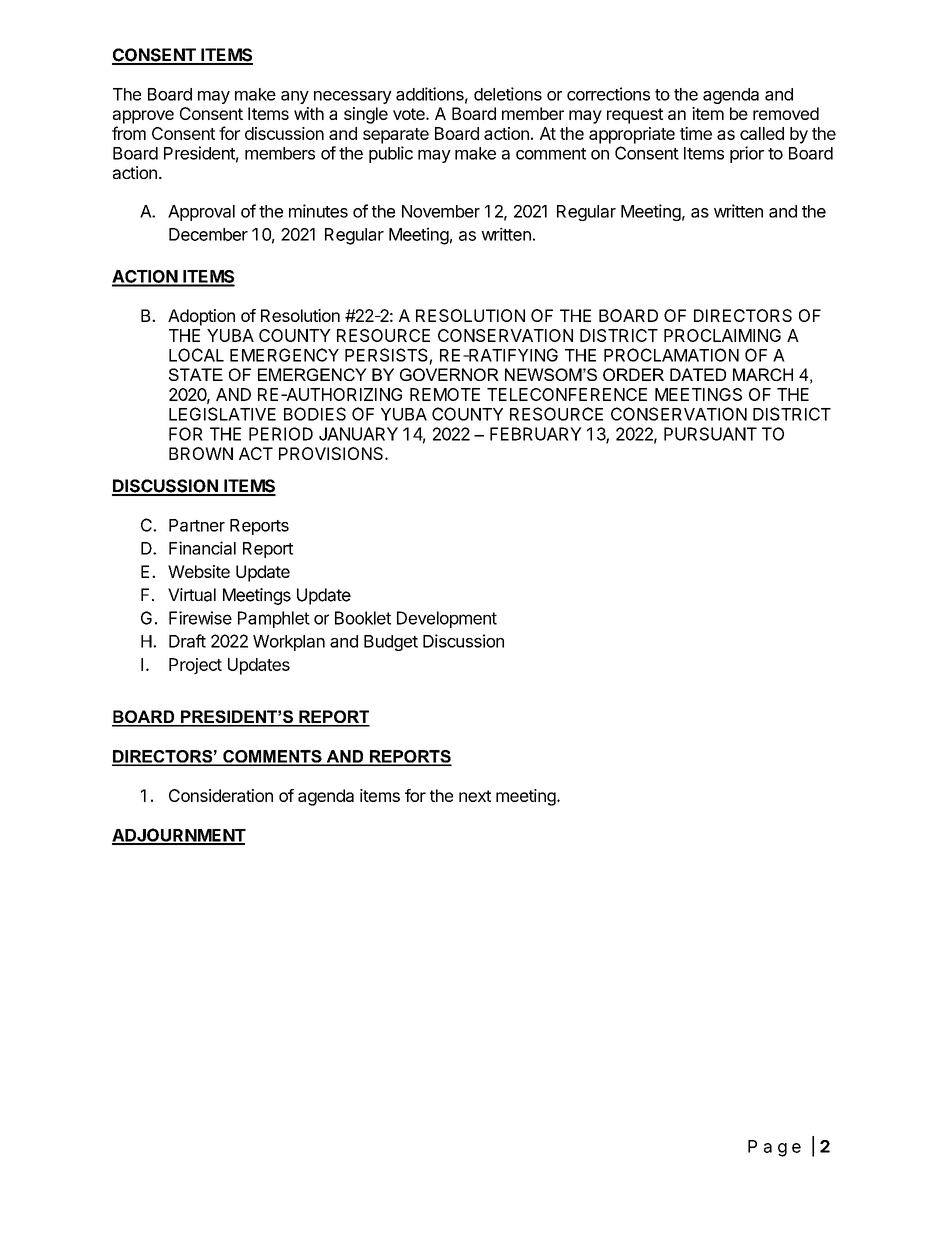 The image size is (952, 1233). What do you see at coordinates (201, 317) in the screenshot?
I see `Adoption` at bounding box center [201, 317].
